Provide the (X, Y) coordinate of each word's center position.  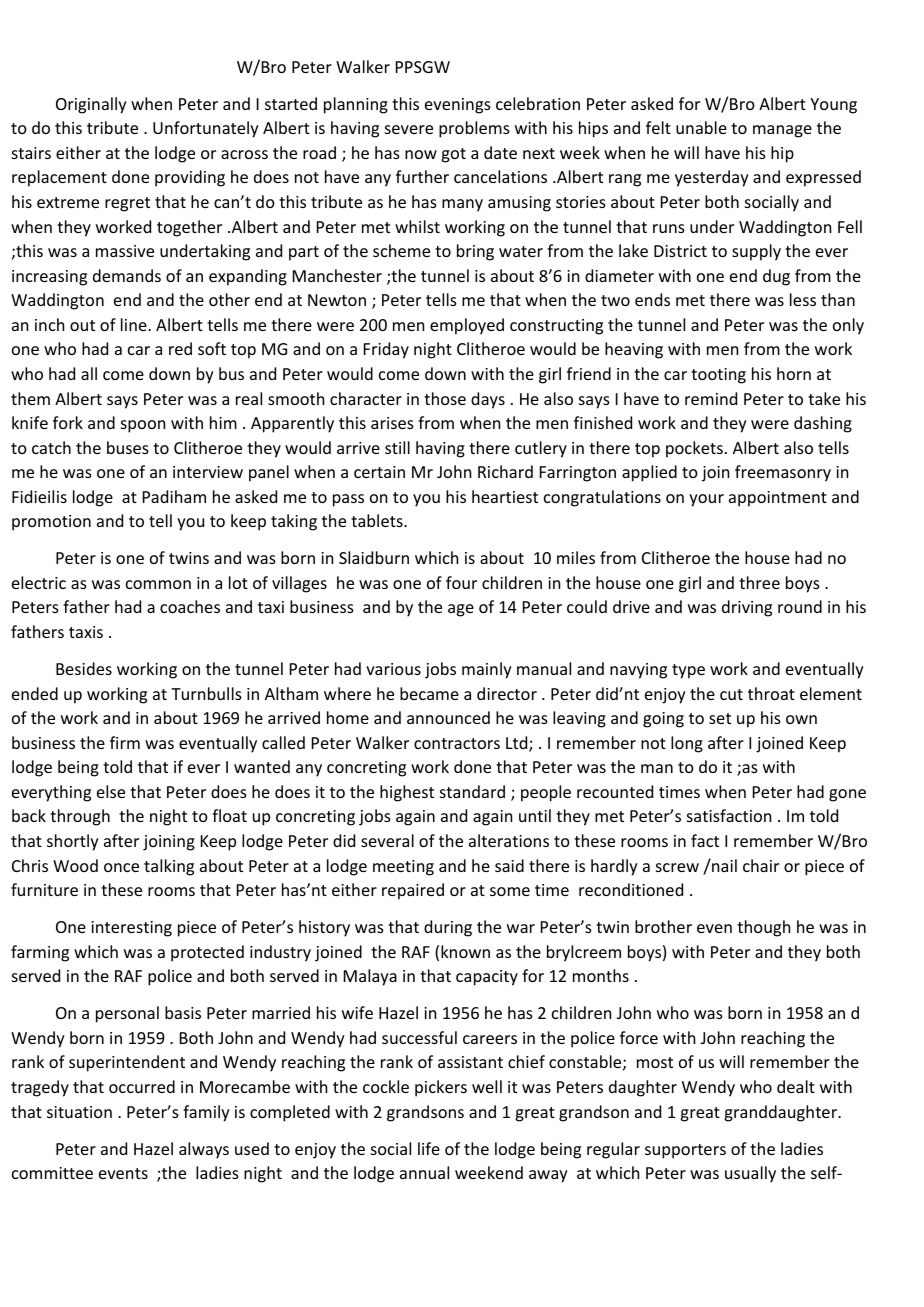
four (461, 582)
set (720, 718)
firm (125, 742)
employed (467, 326)
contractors (457, 743)
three (759, 582)
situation (79, 1112)
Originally (91, 105)
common (158, 584)
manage (782, 131)
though (763, 928)
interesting (131, 929)
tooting (718, 376)
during (448, 928)
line (135, 324)
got (453, 155)
